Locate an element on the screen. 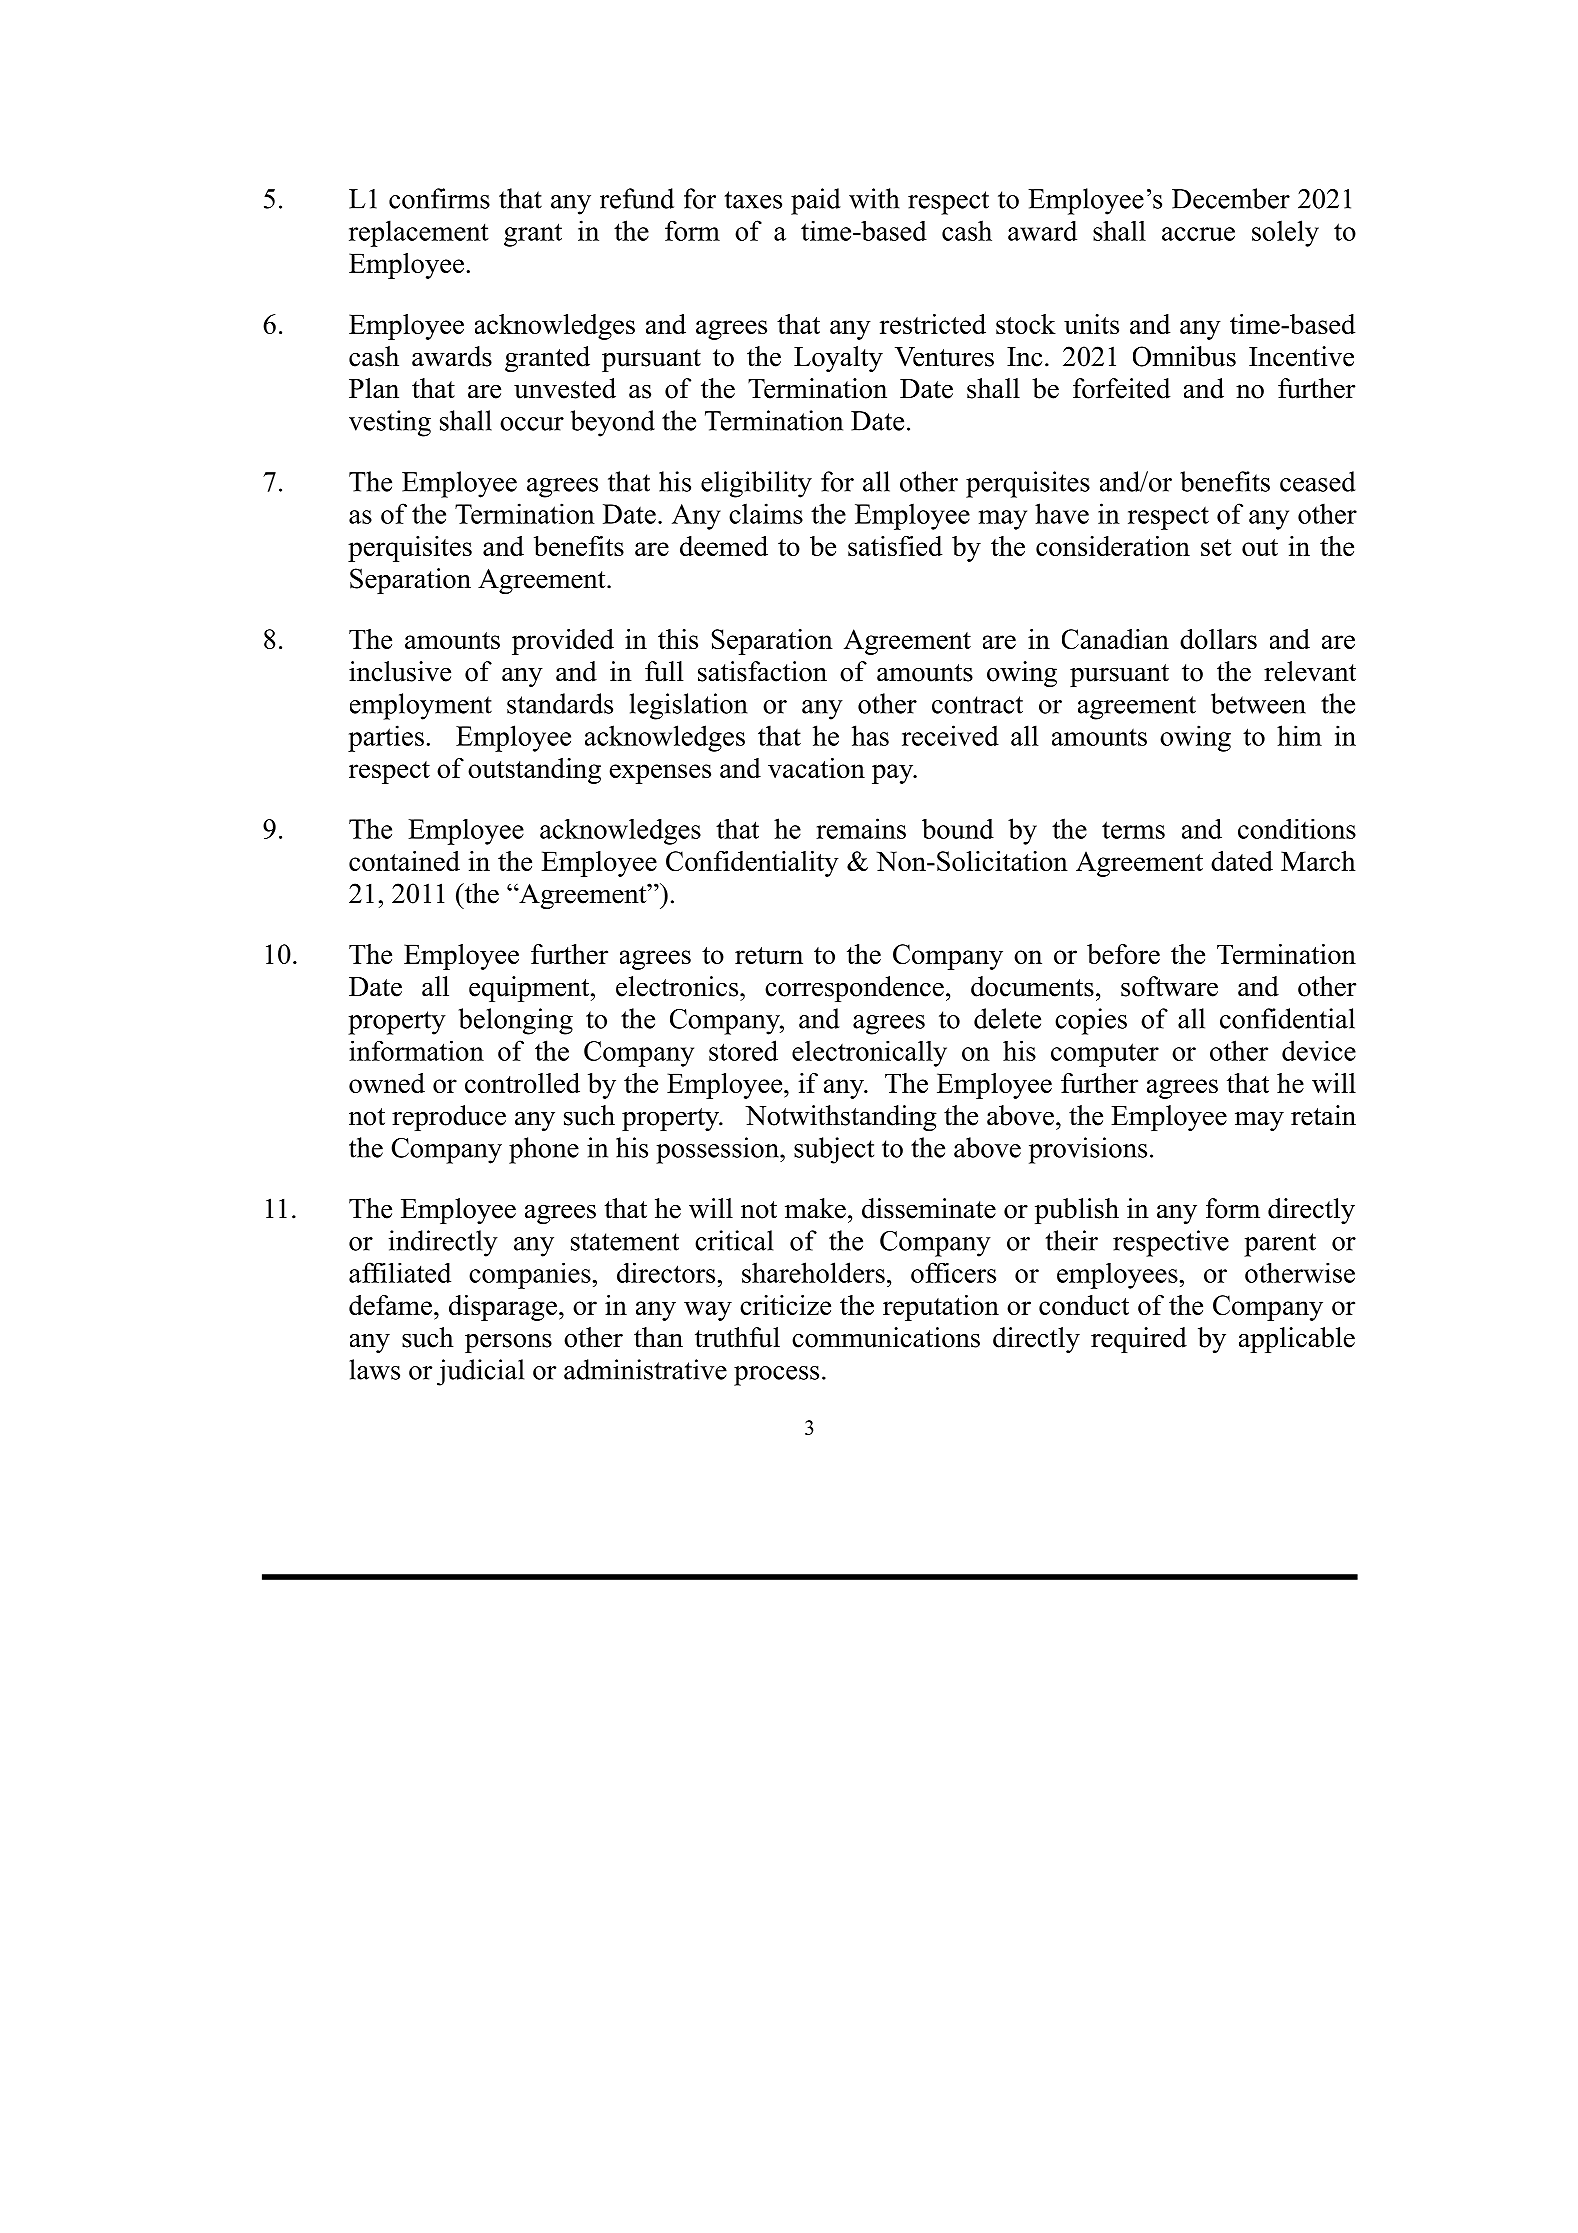 Image resolution: width=1578 pixels, height=2233 pixels. March is located at coordinates (1318, 861).
